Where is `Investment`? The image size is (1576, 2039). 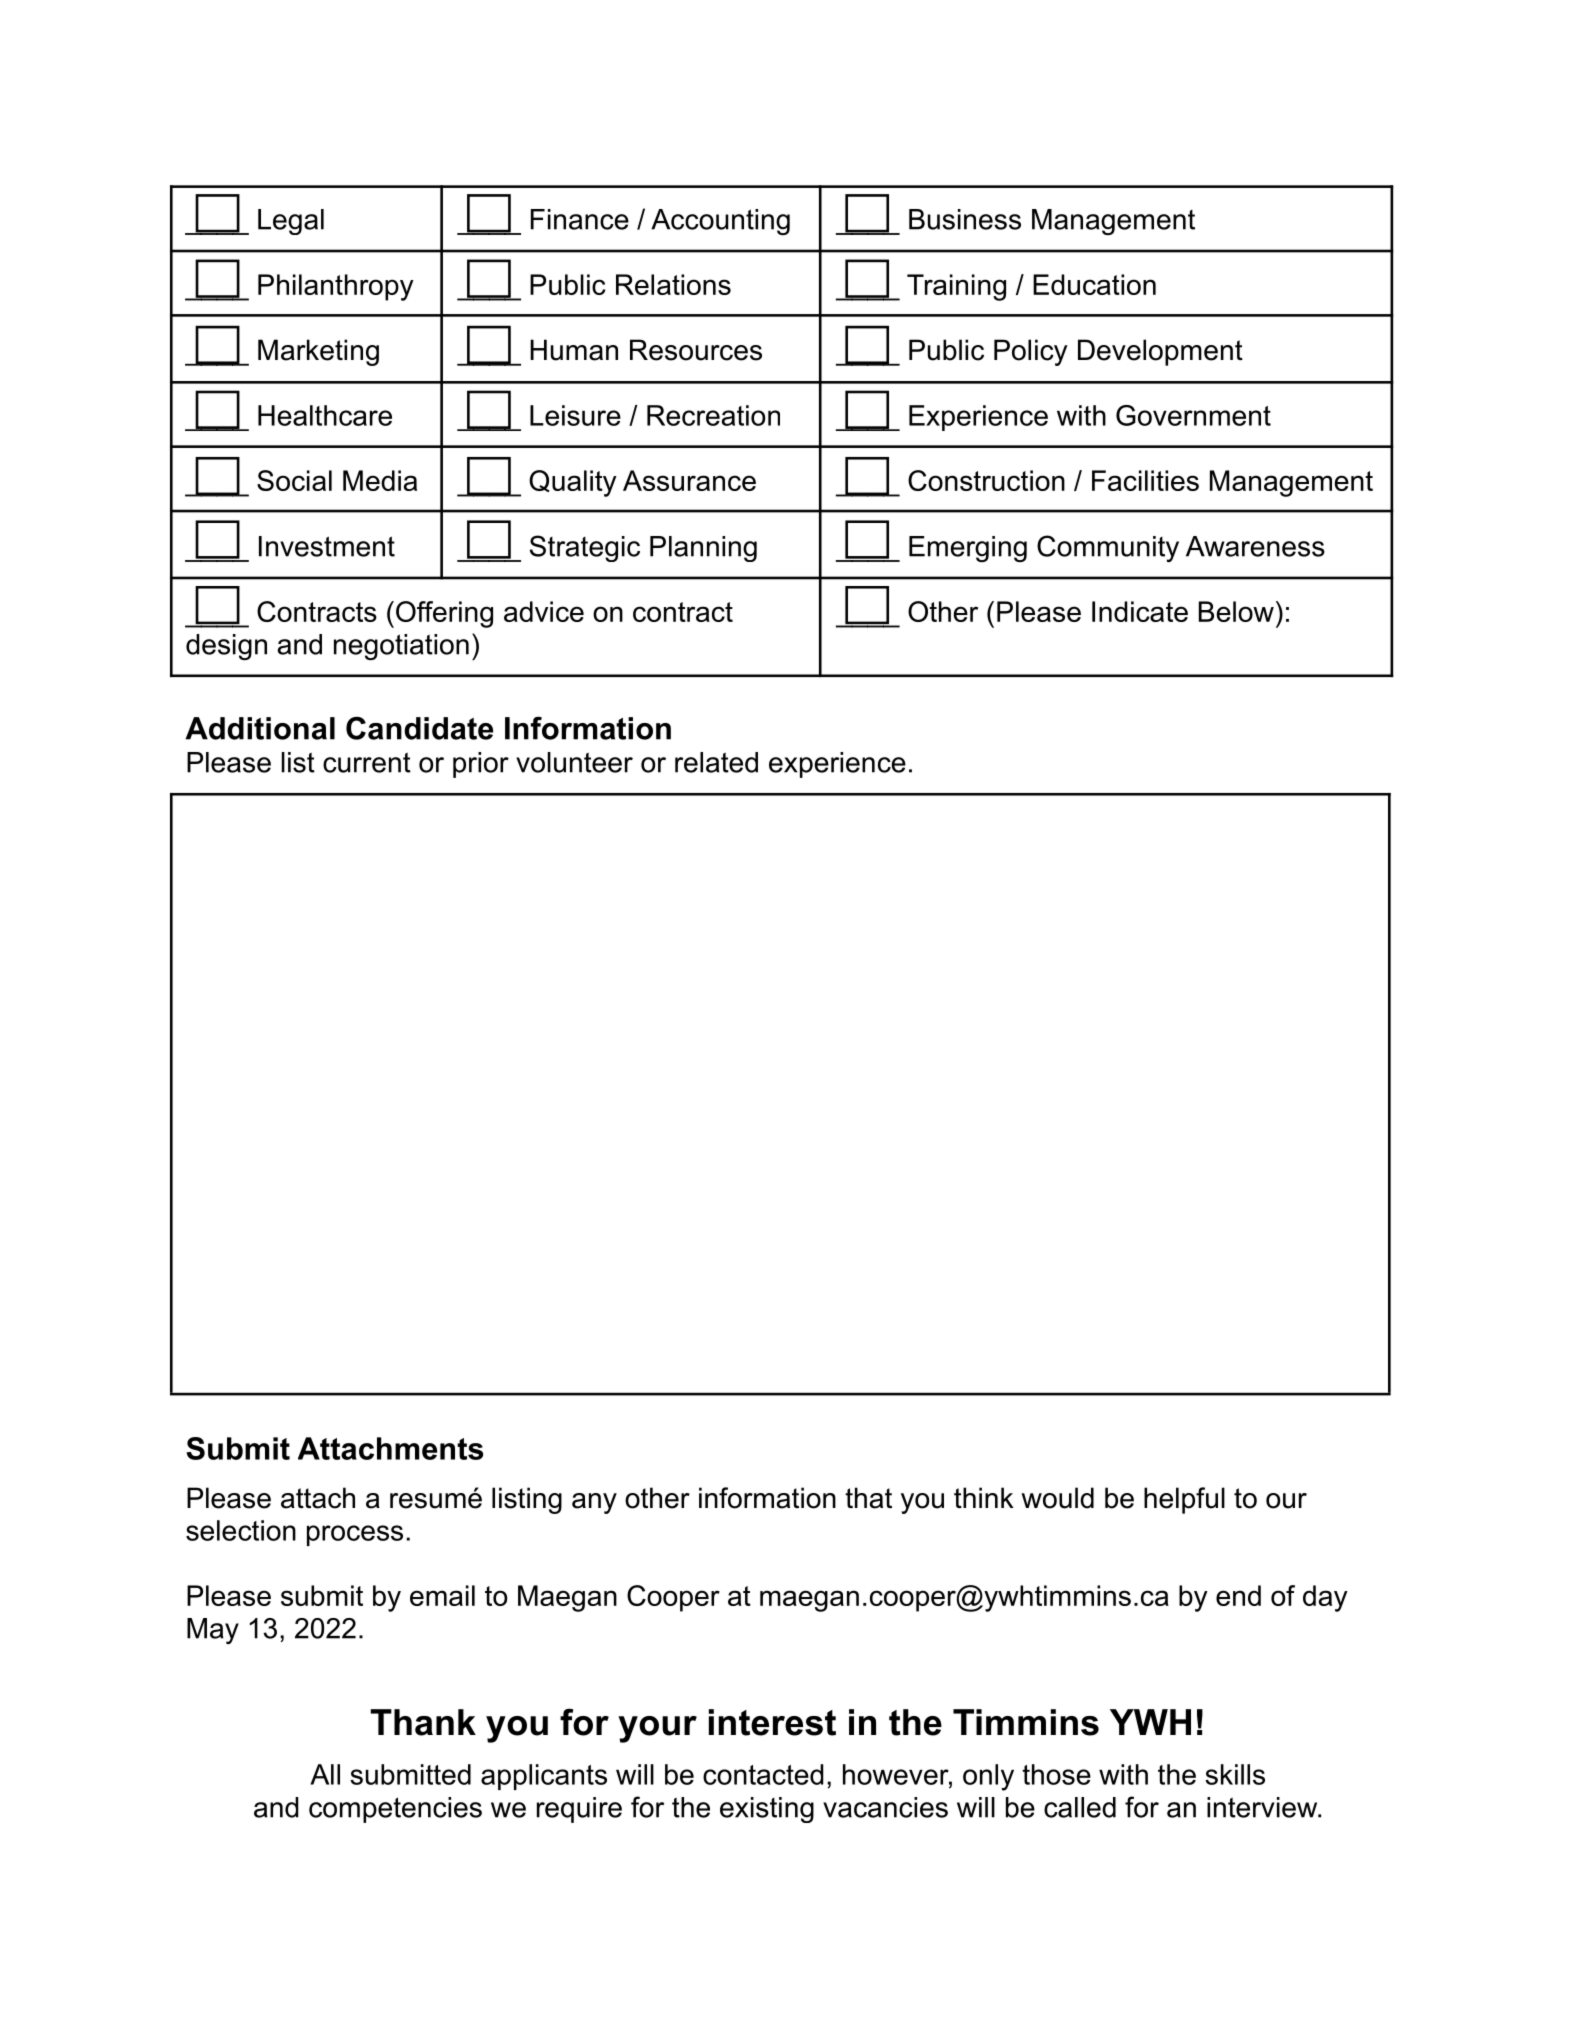 Investment is located at coordinates (327, 546).
